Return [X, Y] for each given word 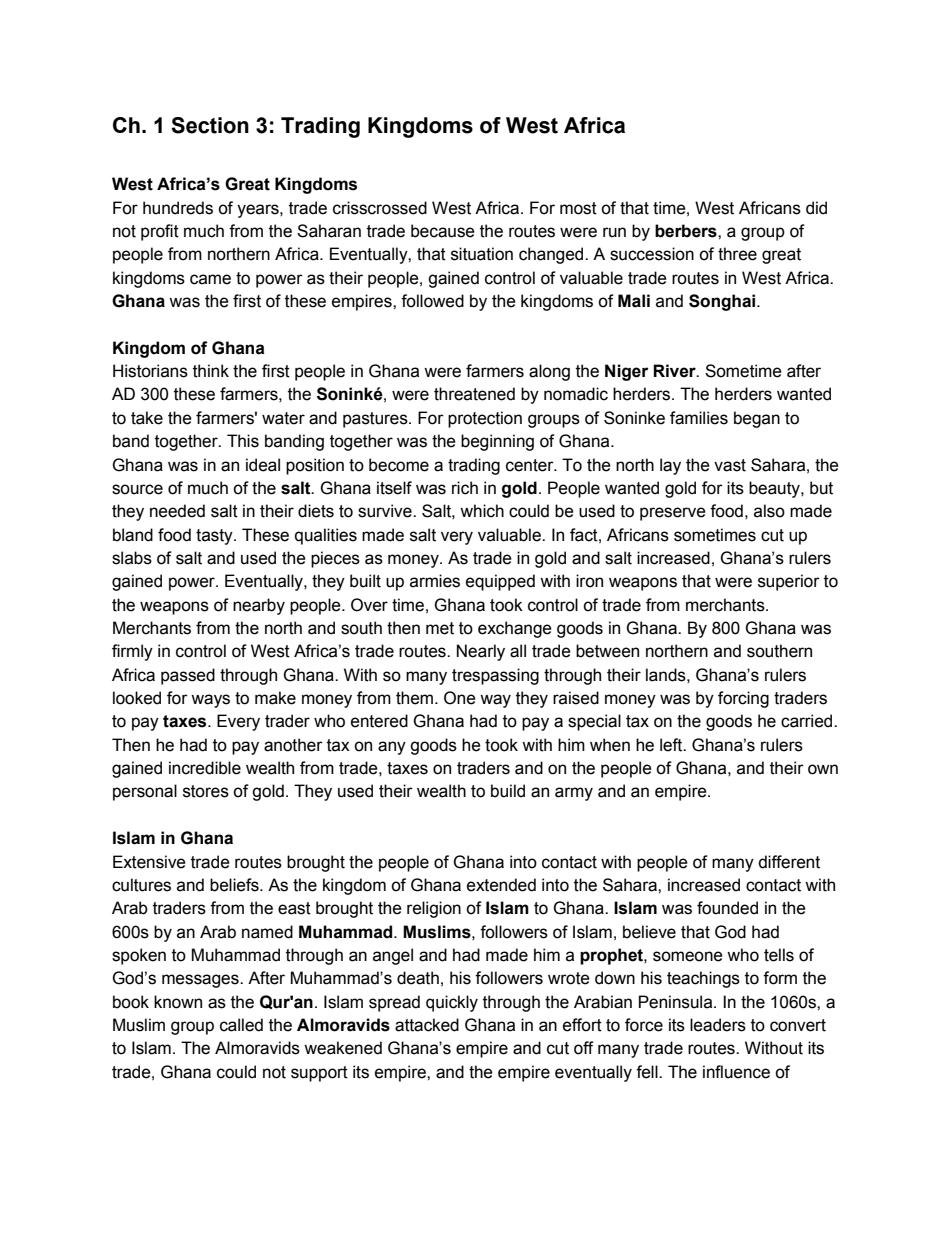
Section [210, 125]
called [241, 1025]
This [243, 441]
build [508, 791]
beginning [497, 442]
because [443, 231]
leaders [718, 1025]
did [816, 208]
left [672, 745]
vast [730, 465]
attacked [427, 1025]
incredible [205, 768]
